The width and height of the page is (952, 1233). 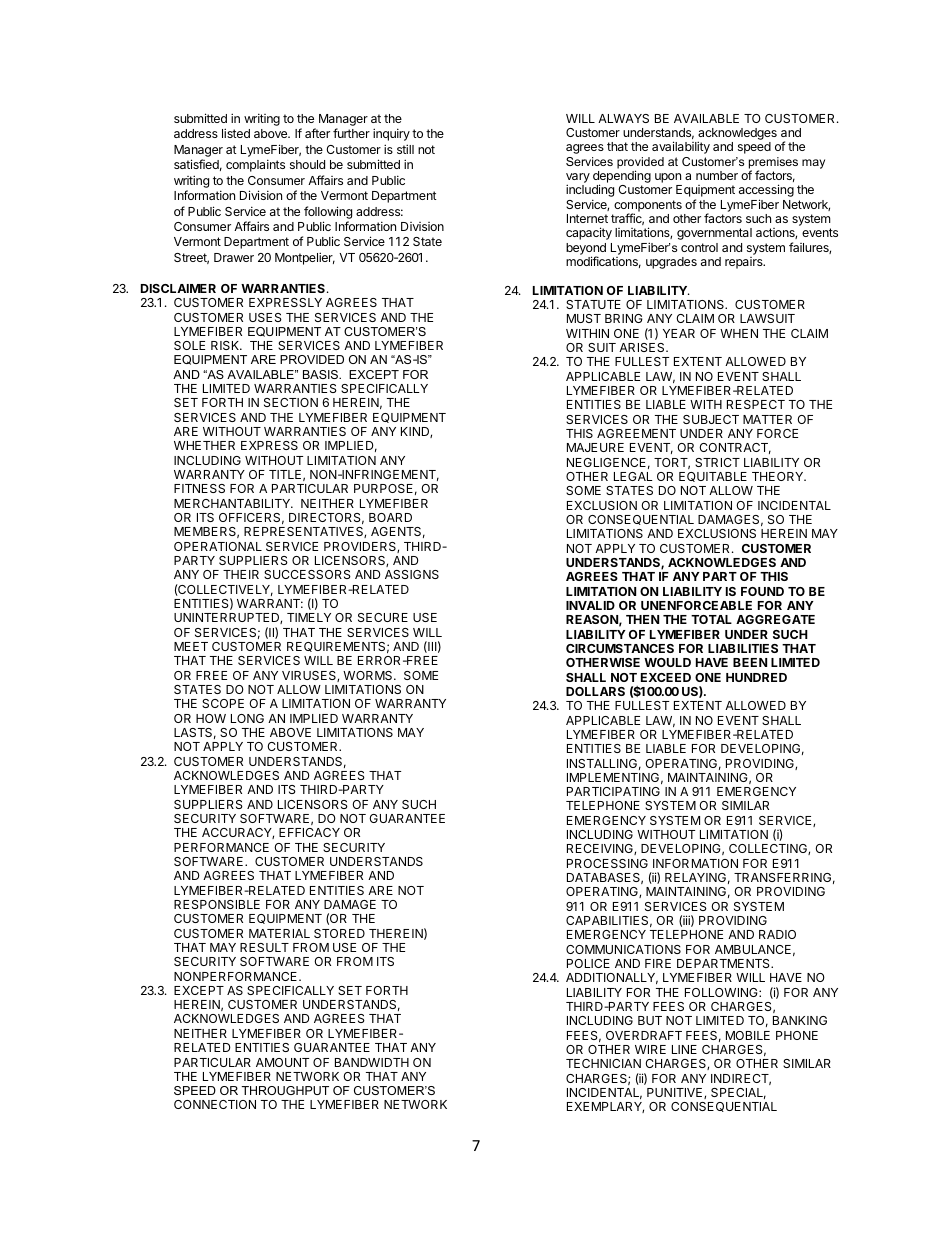 What do you see at coordinates (255, 165) in the page?
I see `complaints` at bounding box center [255, 165].
